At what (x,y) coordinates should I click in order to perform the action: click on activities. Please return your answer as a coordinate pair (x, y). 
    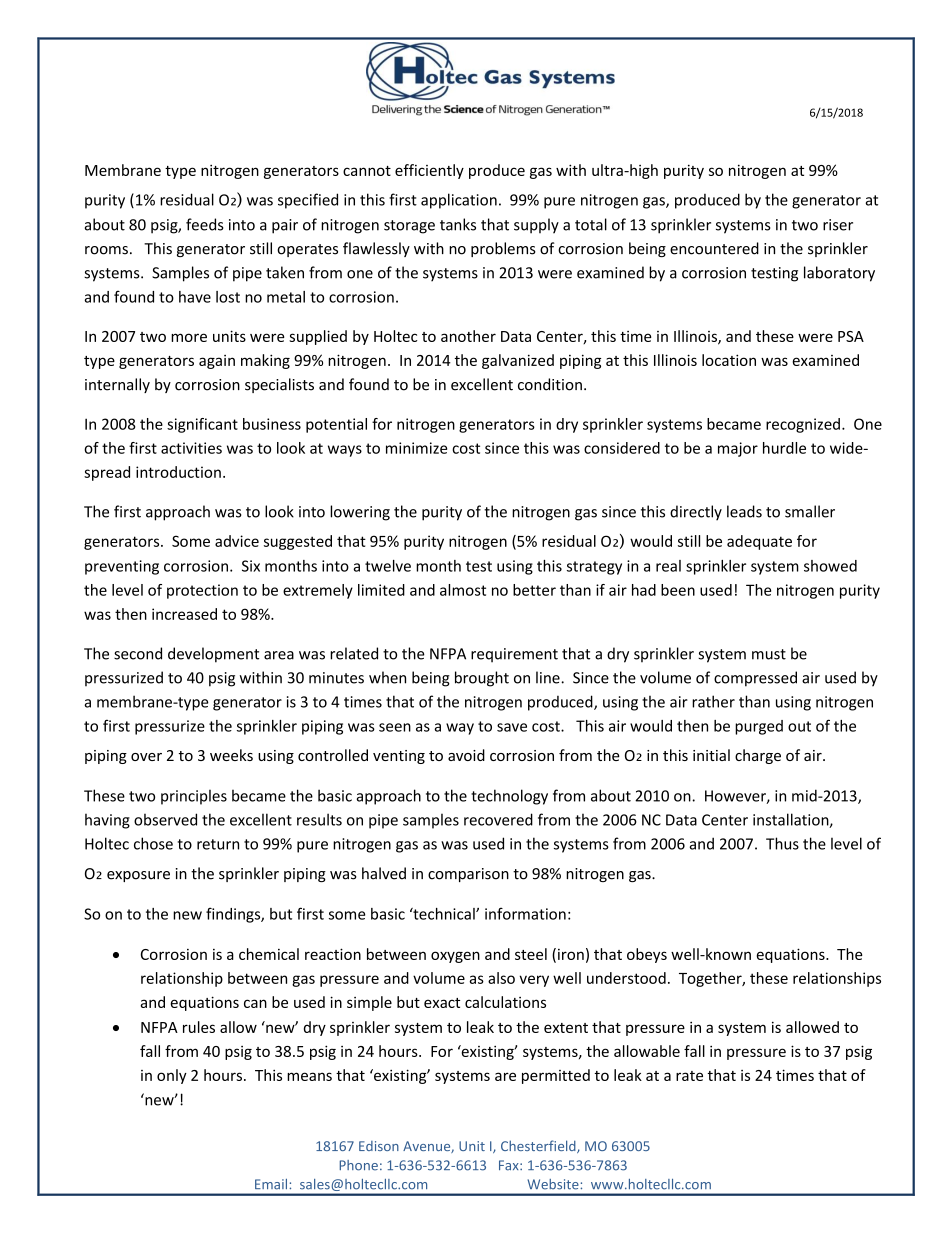
    Looking at the image, I should click on (191, 448).
